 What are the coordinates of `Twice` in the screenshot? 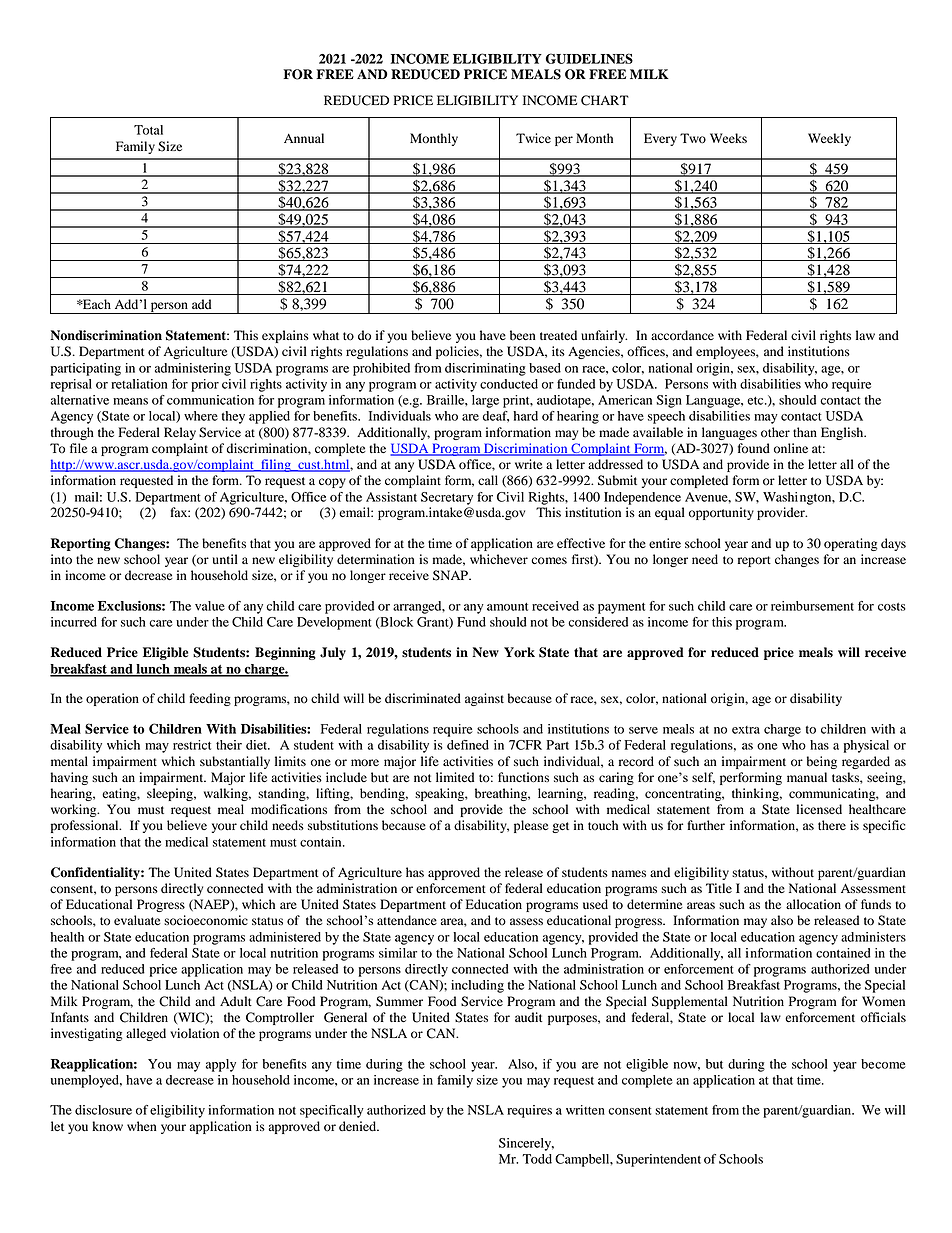 It's located at (533, 138).
